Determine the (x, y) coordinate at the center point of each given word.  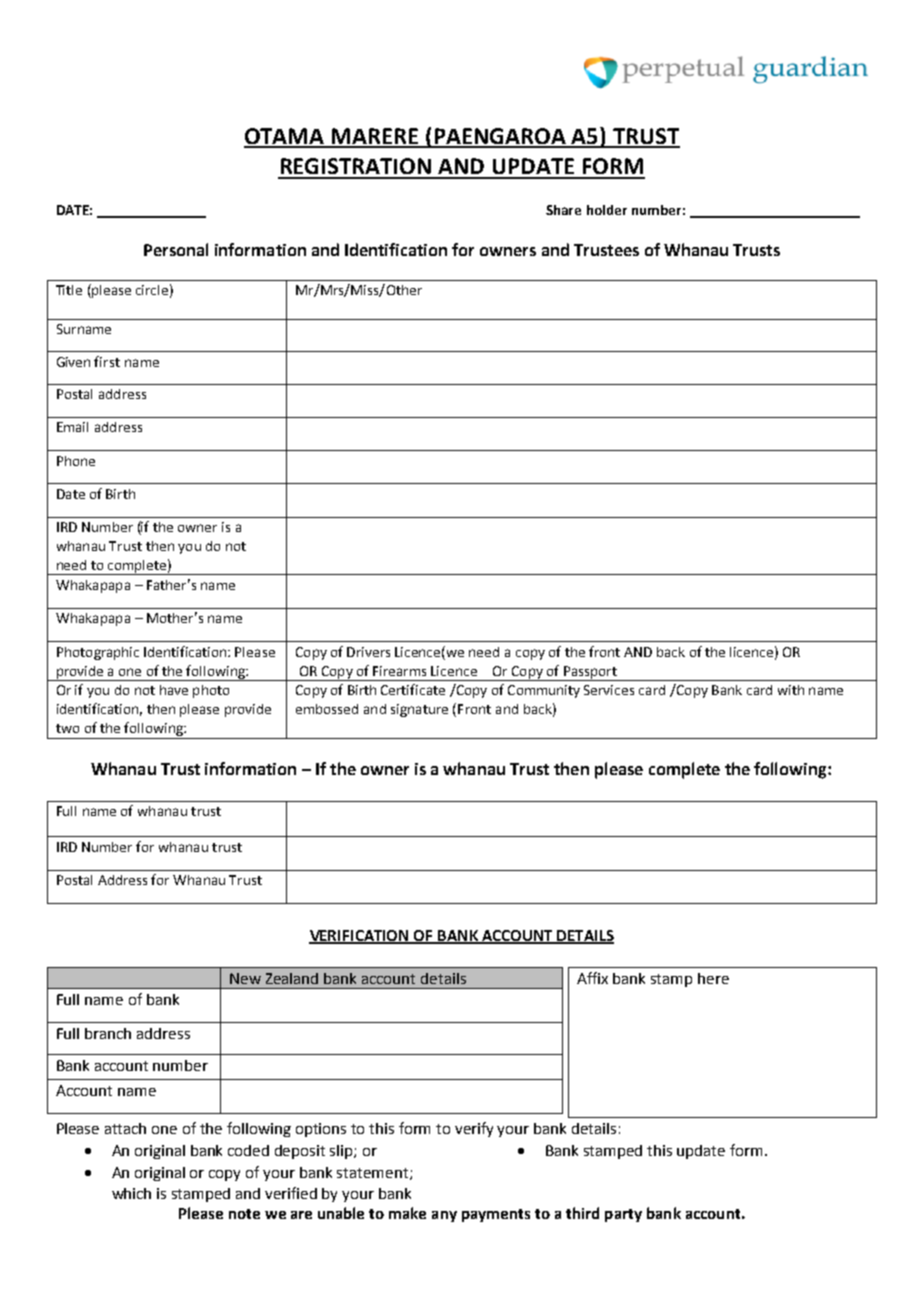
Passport (590, 673)
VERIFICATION (360, 937)
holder (607, 210)
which (131, 1193)
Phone (76, 461)
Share (563, 210)
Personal (176, 249)
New (245, 978)
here (713, 978)
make (407, 1213)
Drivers (368, 652)
